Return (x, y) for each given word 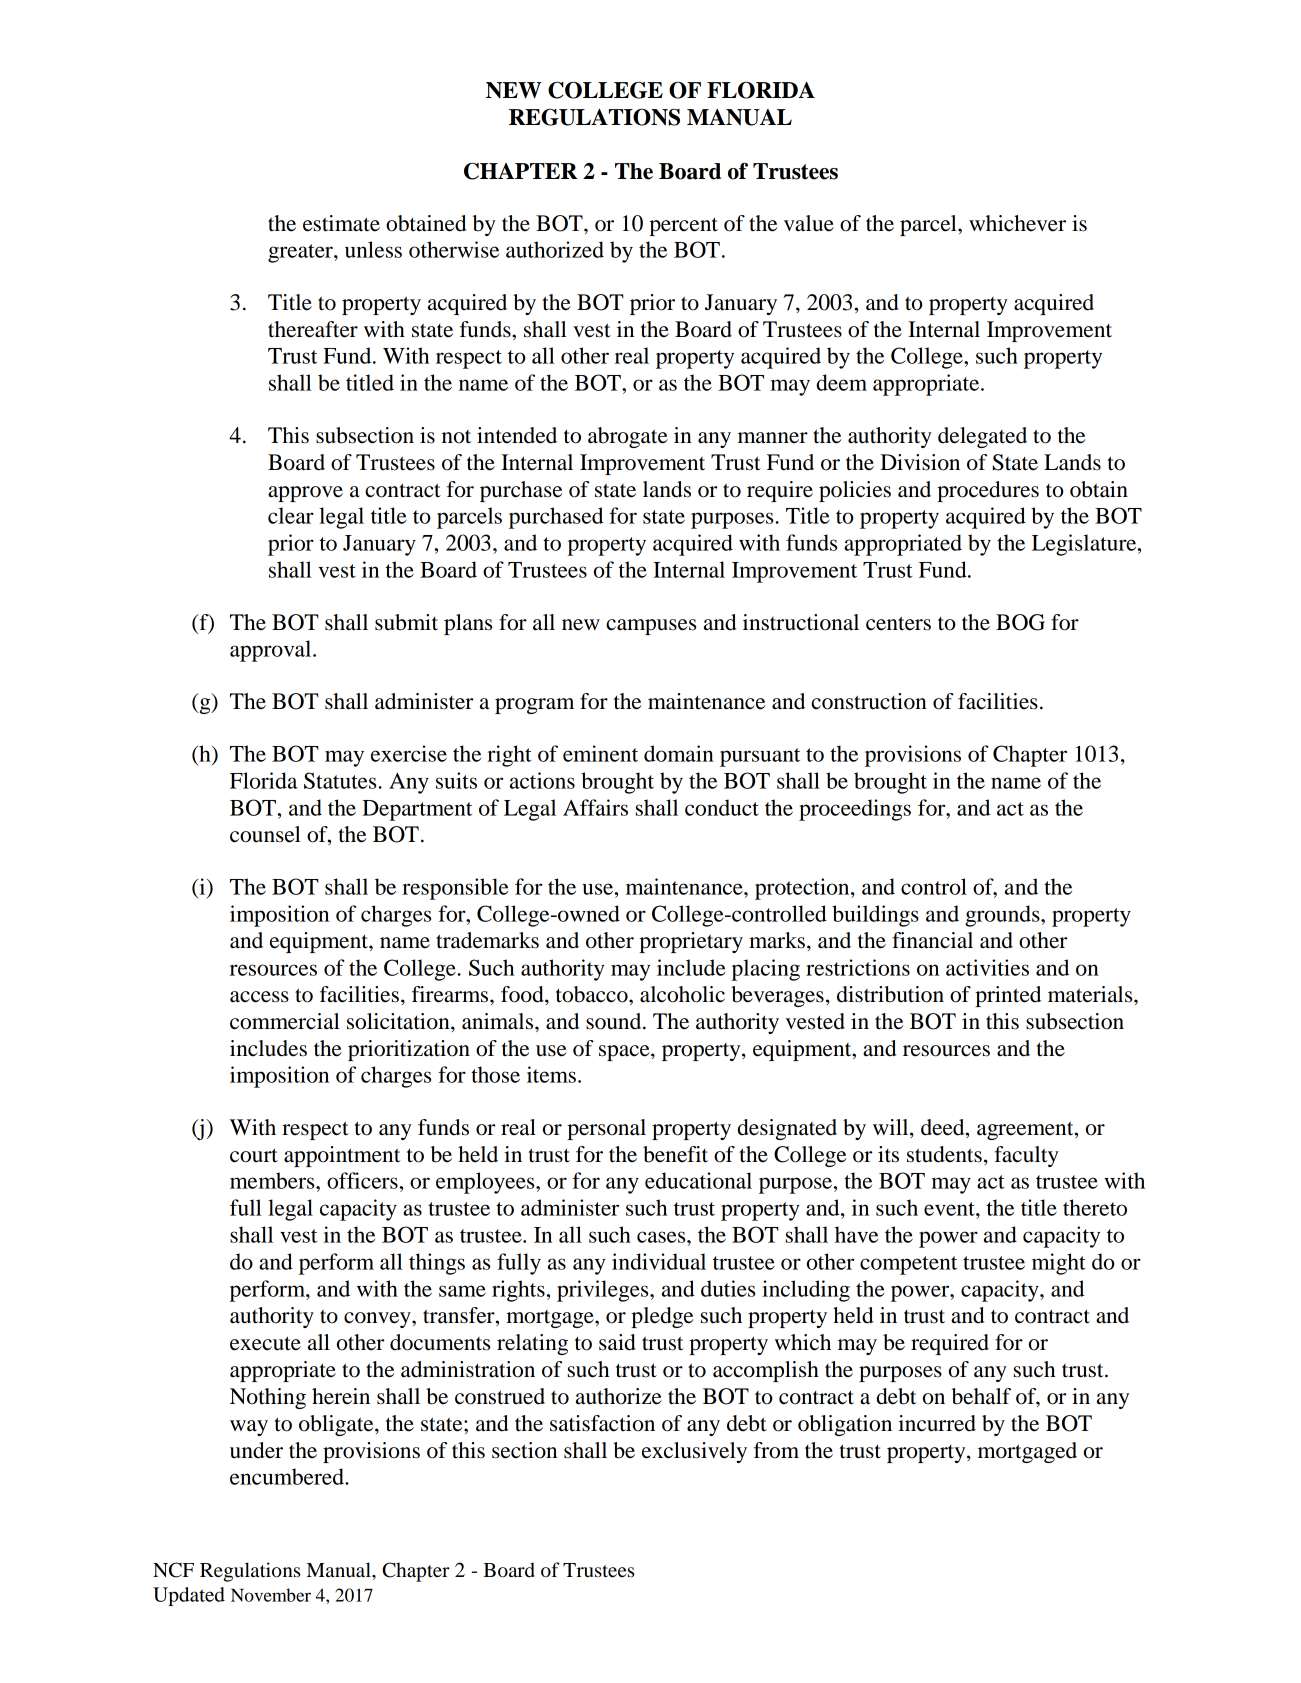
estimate (341, 223)
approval (272, 651)
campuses (651, 627)
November (271, 1595)
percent (683, 226)
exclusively (694, 1452)
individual (659, 1261)
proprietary (691, 942)
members (273, 1180)
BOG (1020, 622)
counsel (265, 834)
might (1059, 1264)
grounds (1003, 916)
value (809, 223)
